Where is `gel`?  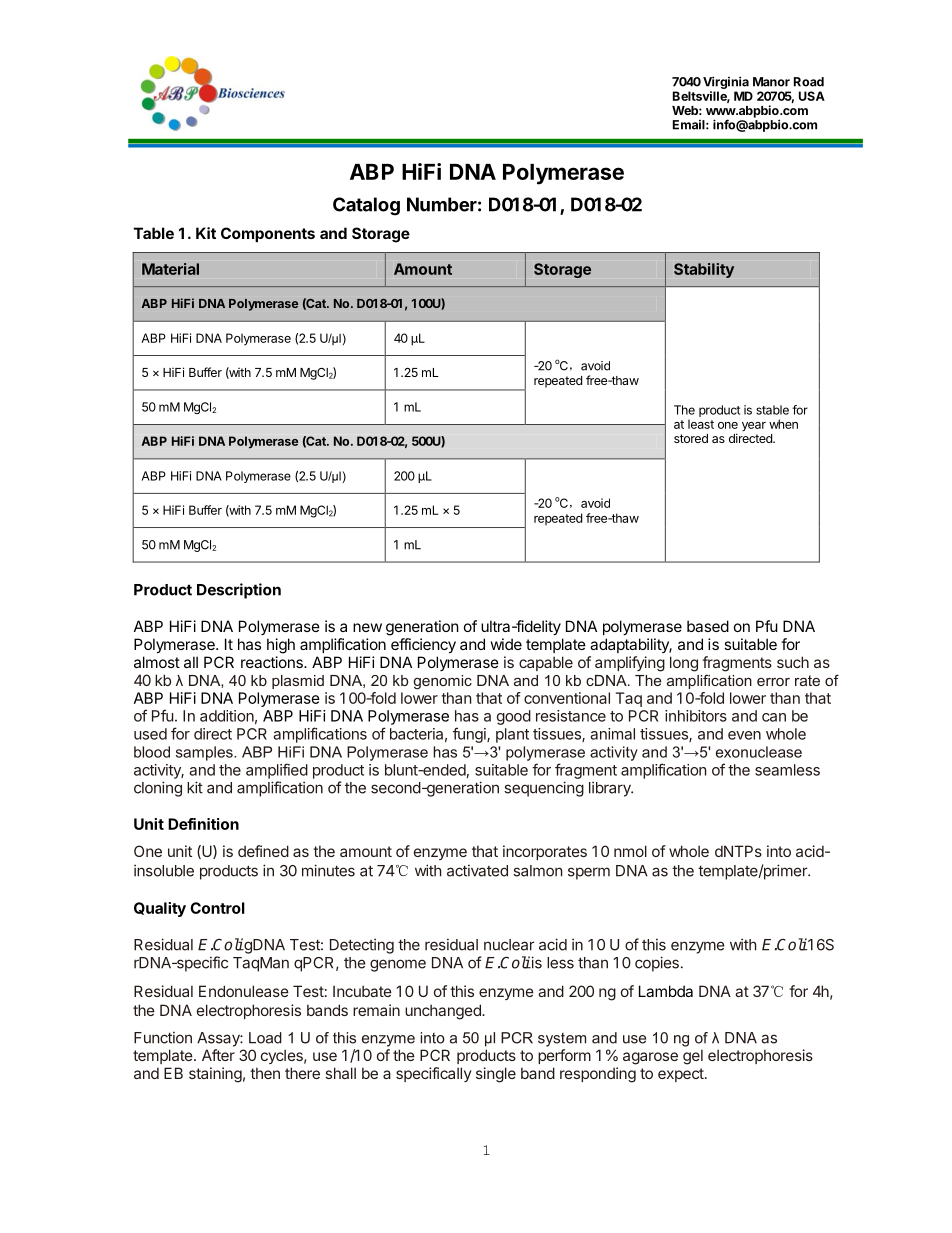
gel is located at coordinates (693, 1057).
